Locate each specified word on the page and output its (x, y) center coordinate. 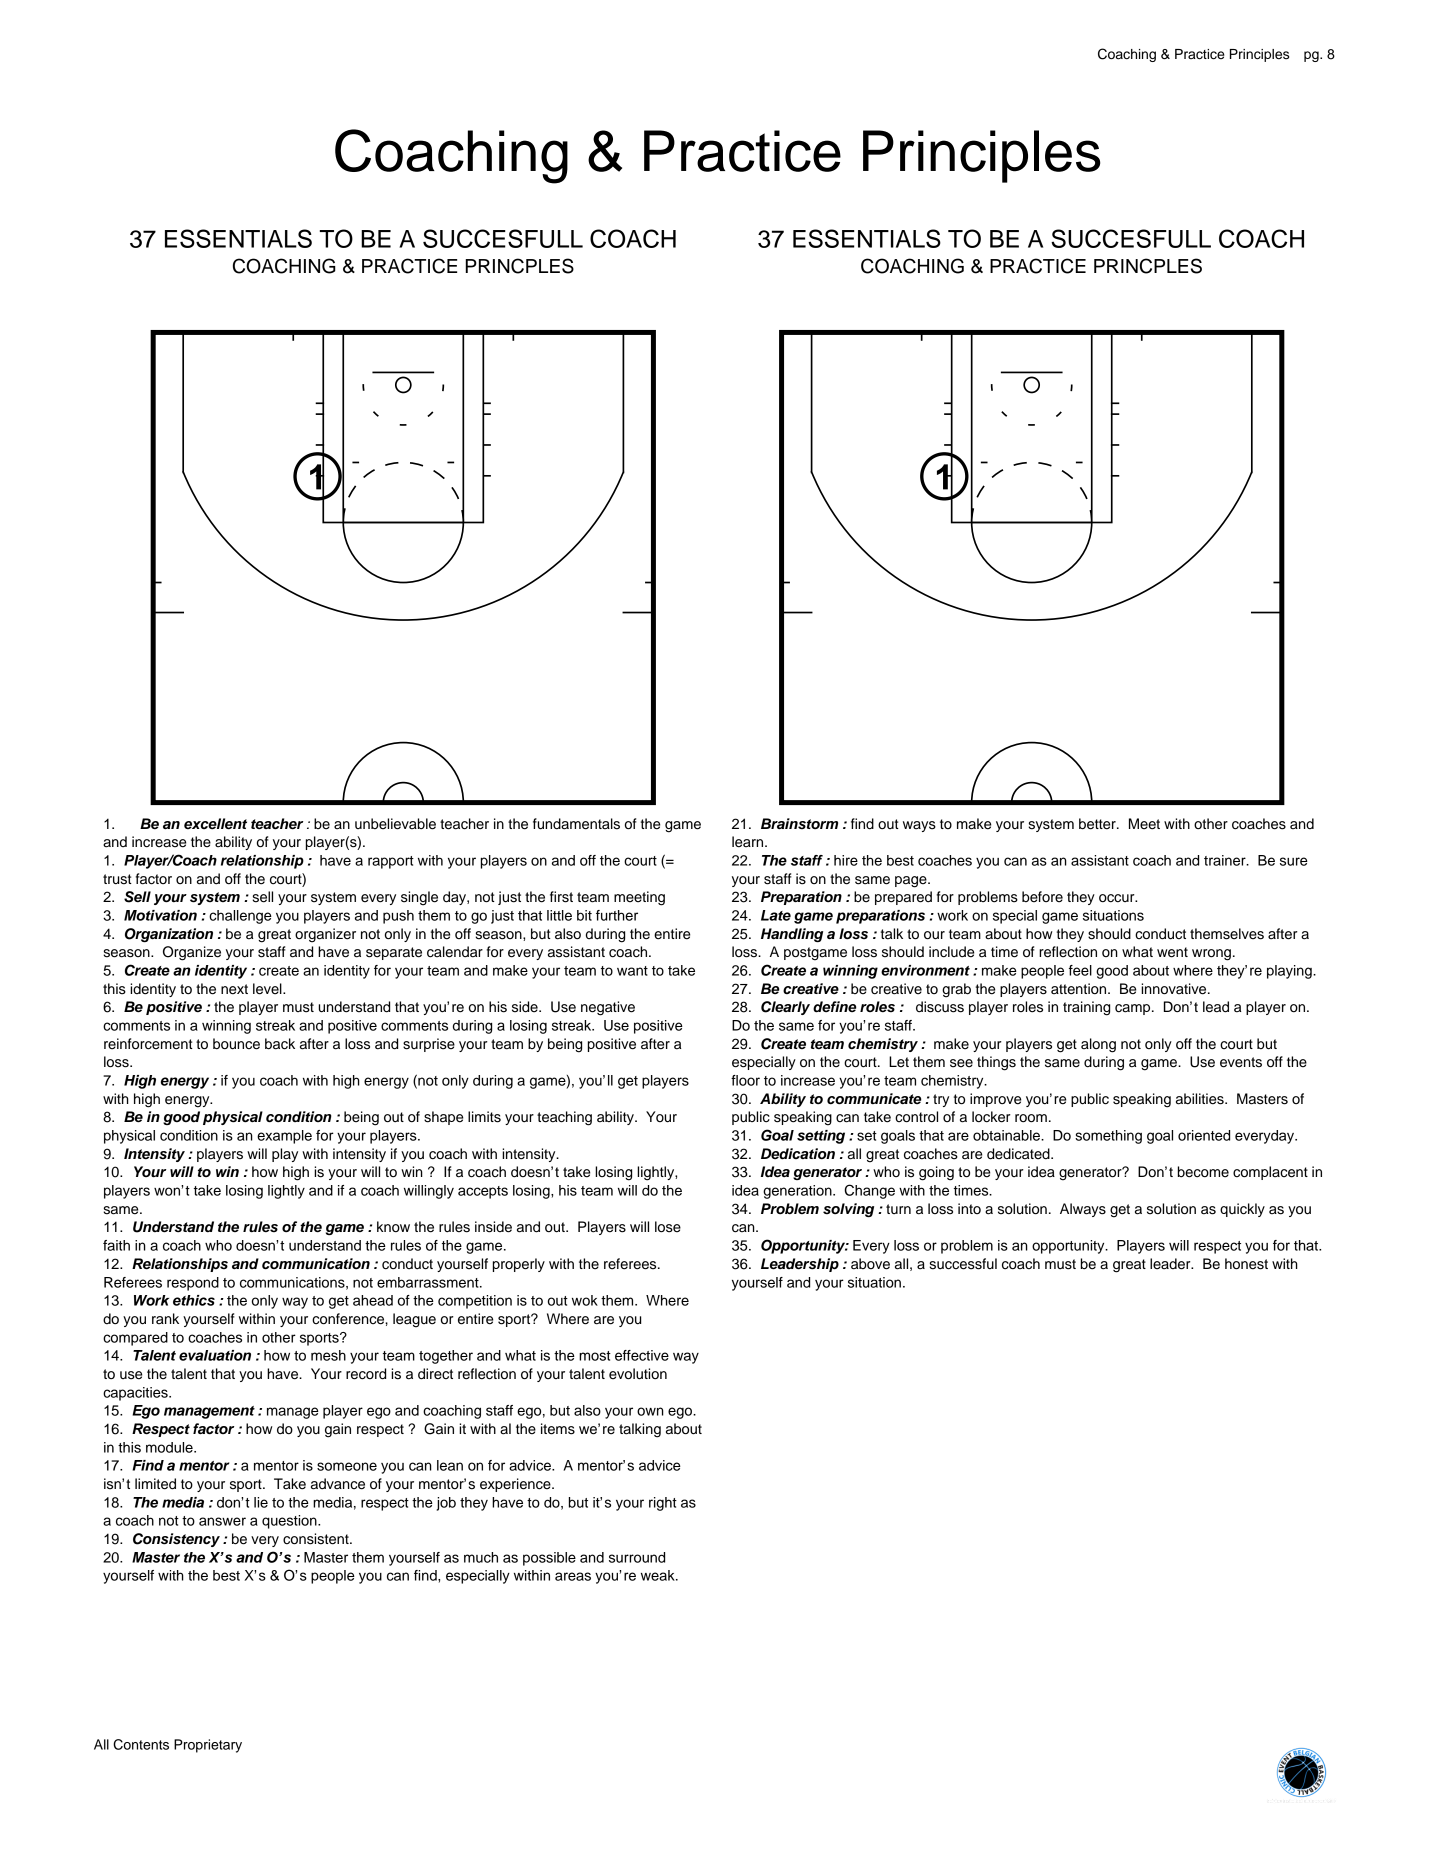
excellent (215, 824)
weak (659, 1575)
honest (1246, 1264)
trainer (1226, 860)
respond (193, 1284)
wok (585, 1300)
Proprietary (208, 1746)
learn (749, 842)
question (290, 1522)
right (663, 1504)
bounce (236, 1044)
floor (745, 1080)
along (1098, 1045)
